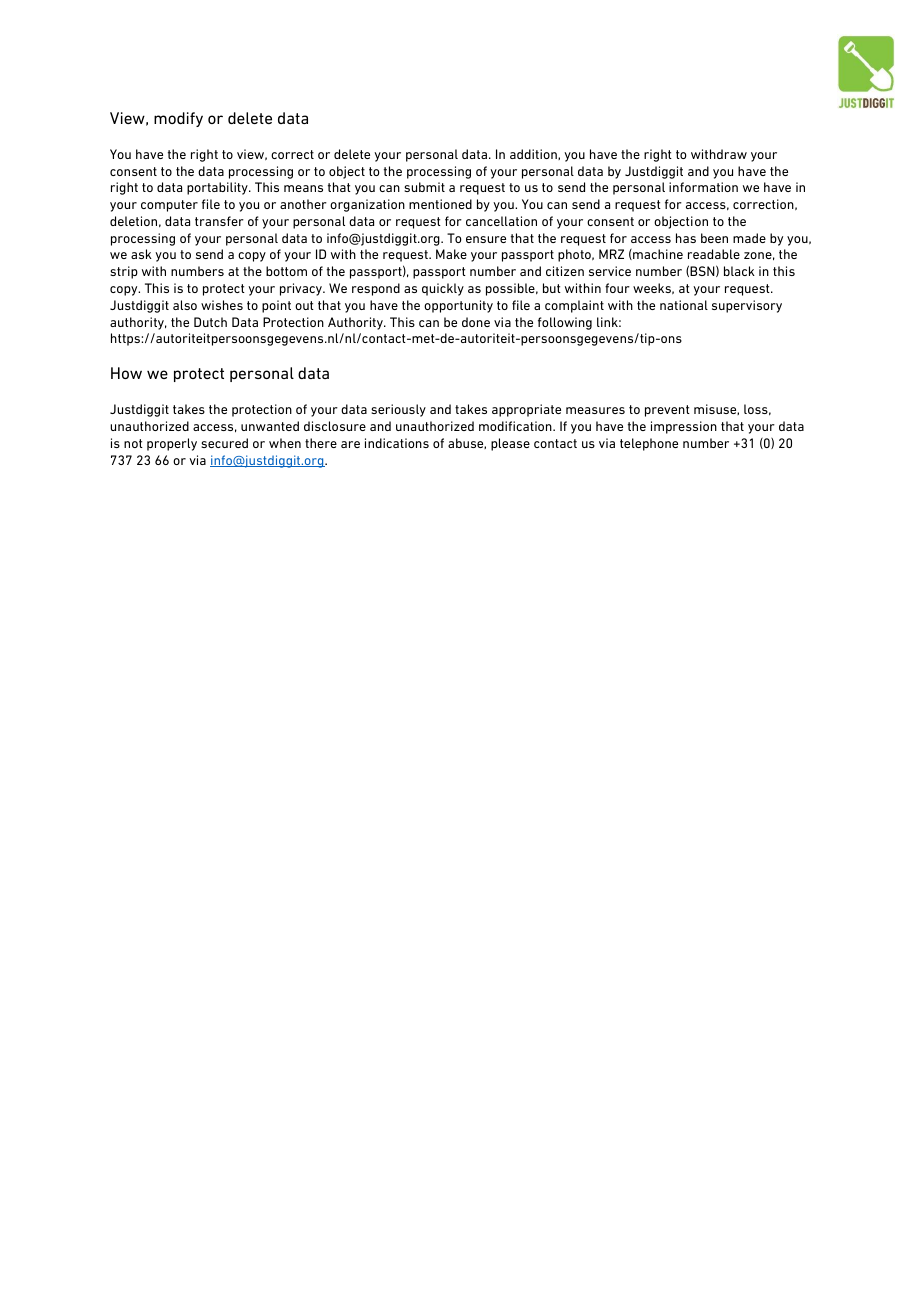 This page has height=1308, width=924. I want to click on addition, so click(534, 154).
